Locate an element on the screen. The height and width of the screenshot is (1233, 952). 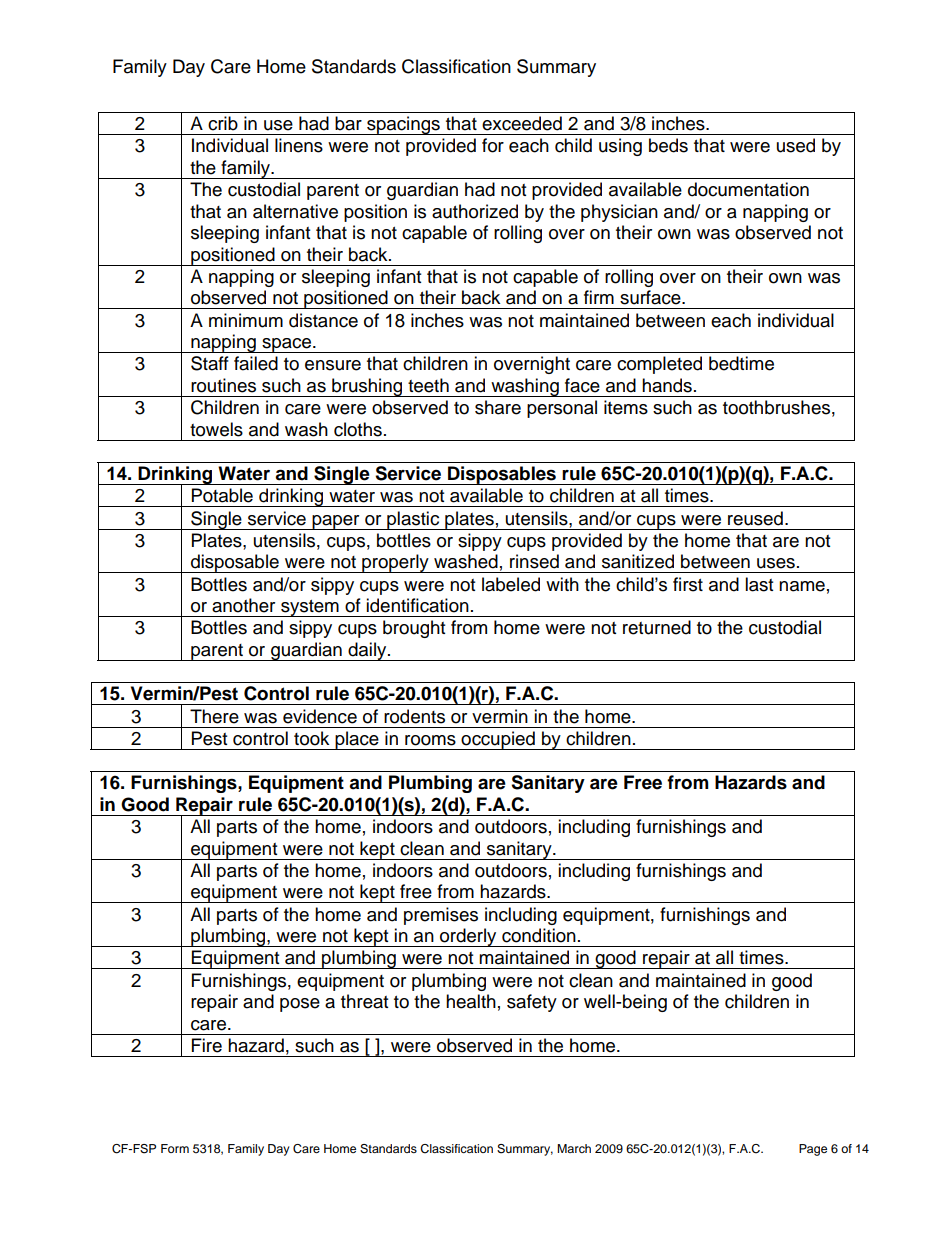
Form is located at coordinates (175, 1148).
